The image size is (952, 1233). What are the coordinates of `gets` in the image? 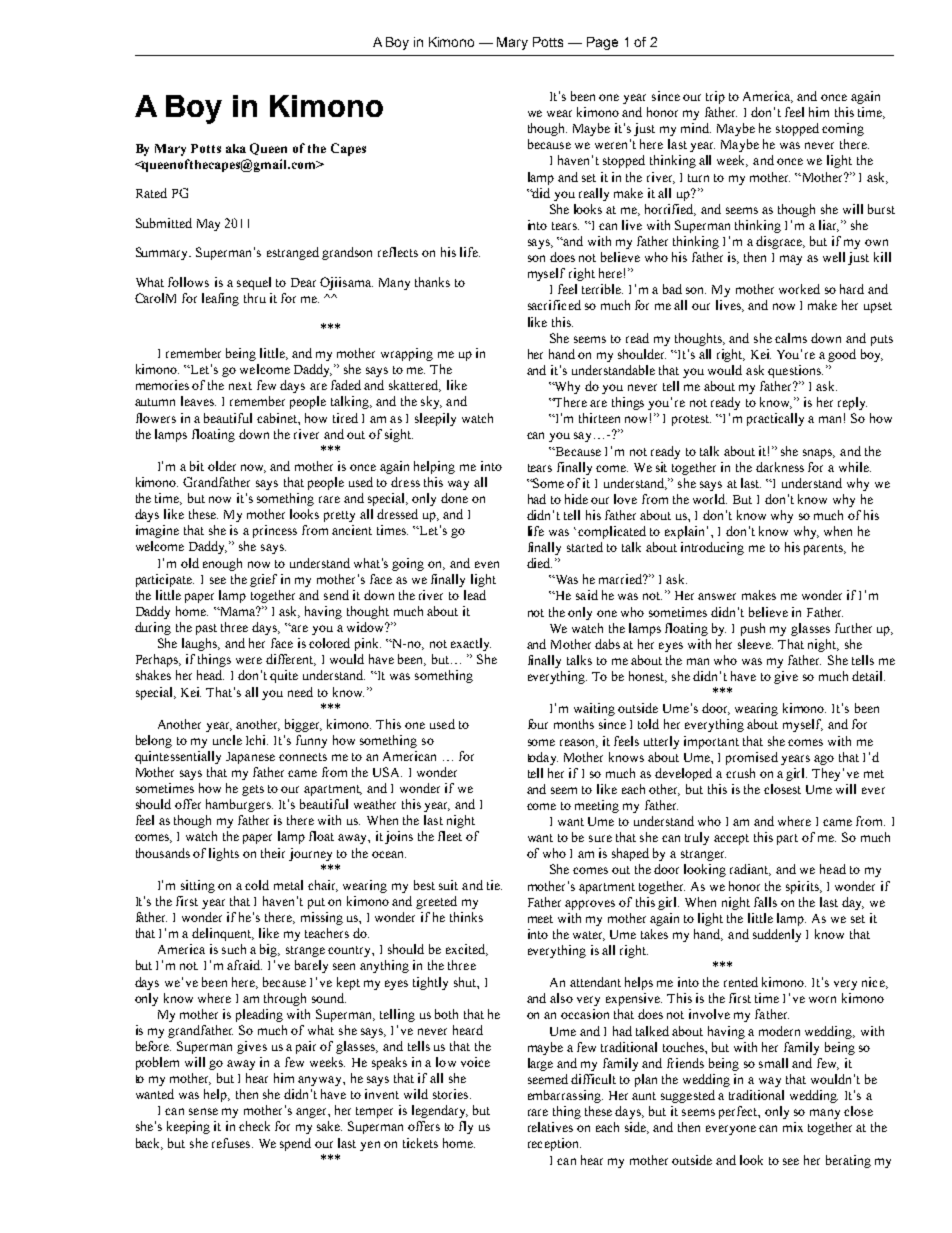 It's located at (253, 790).
